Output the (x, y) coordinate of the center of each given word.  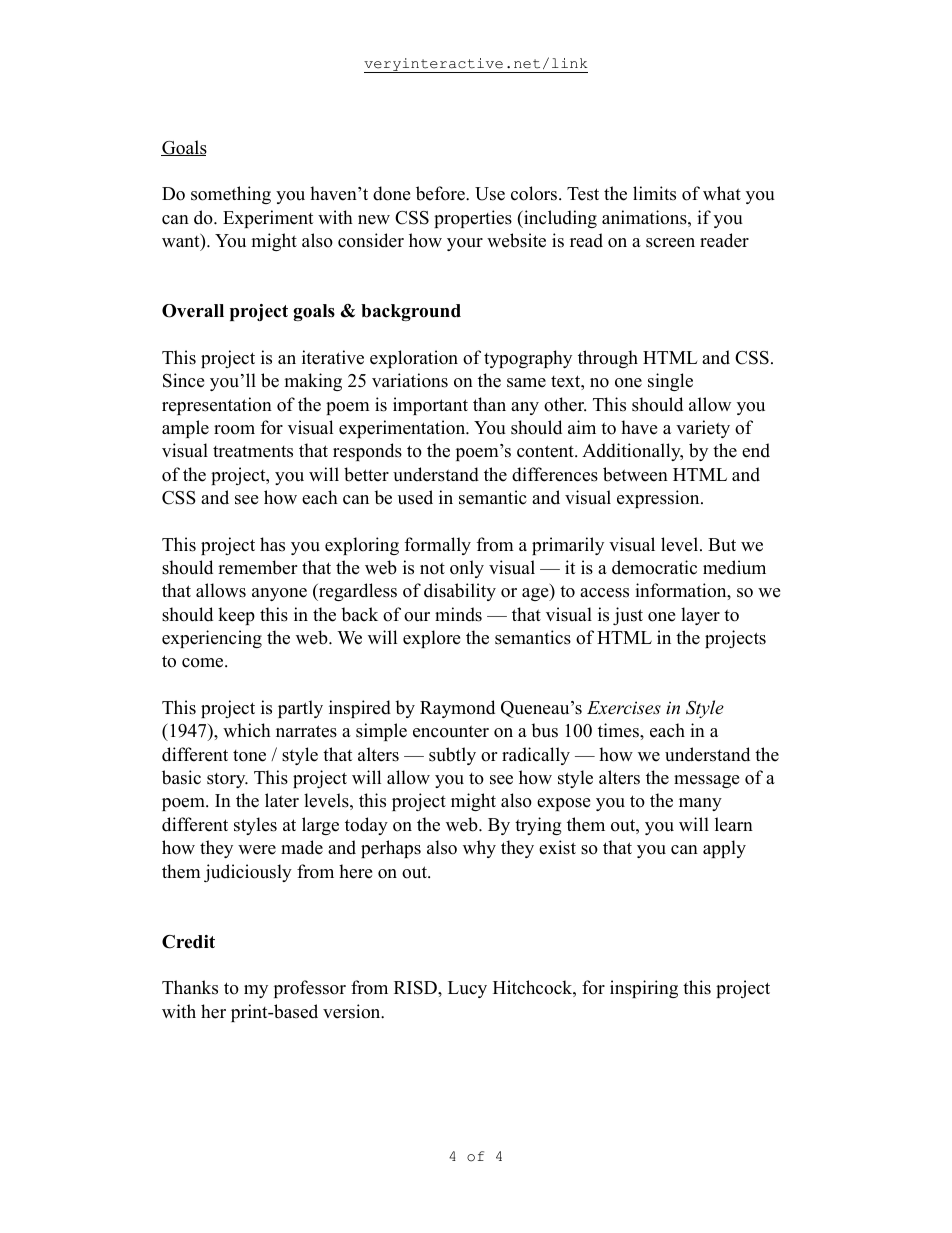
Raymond (457, 709)
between (635, 474)
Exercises (624, 707)
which (247, 730)
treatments (253, 452)
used (415, 497)
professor (310, 989)
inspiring (644, 989)
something (231, 195)
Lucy (467, 989)
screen (670, 243)
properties (473, 219)
